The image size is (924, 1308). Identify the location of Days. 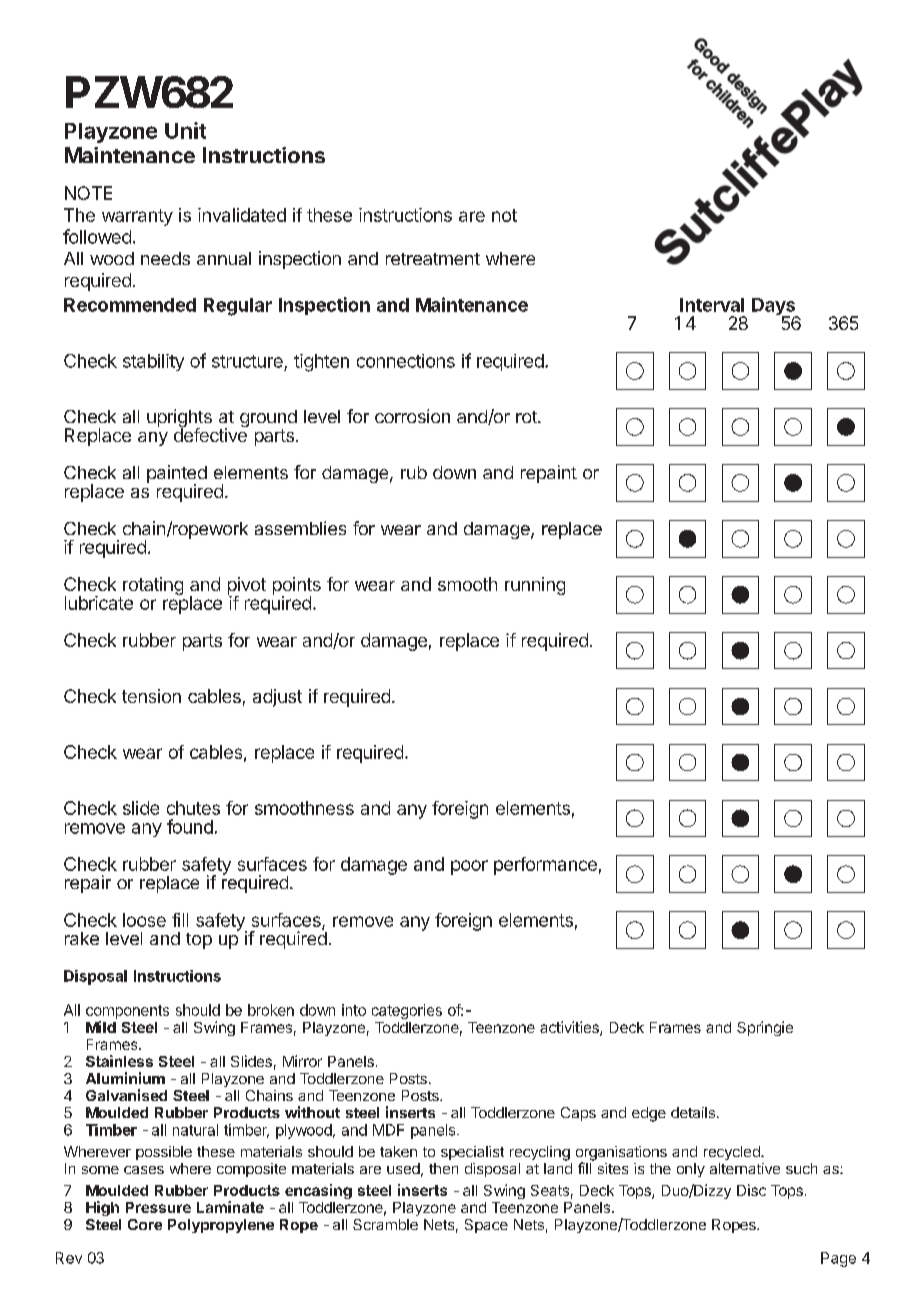
(775, 308).
